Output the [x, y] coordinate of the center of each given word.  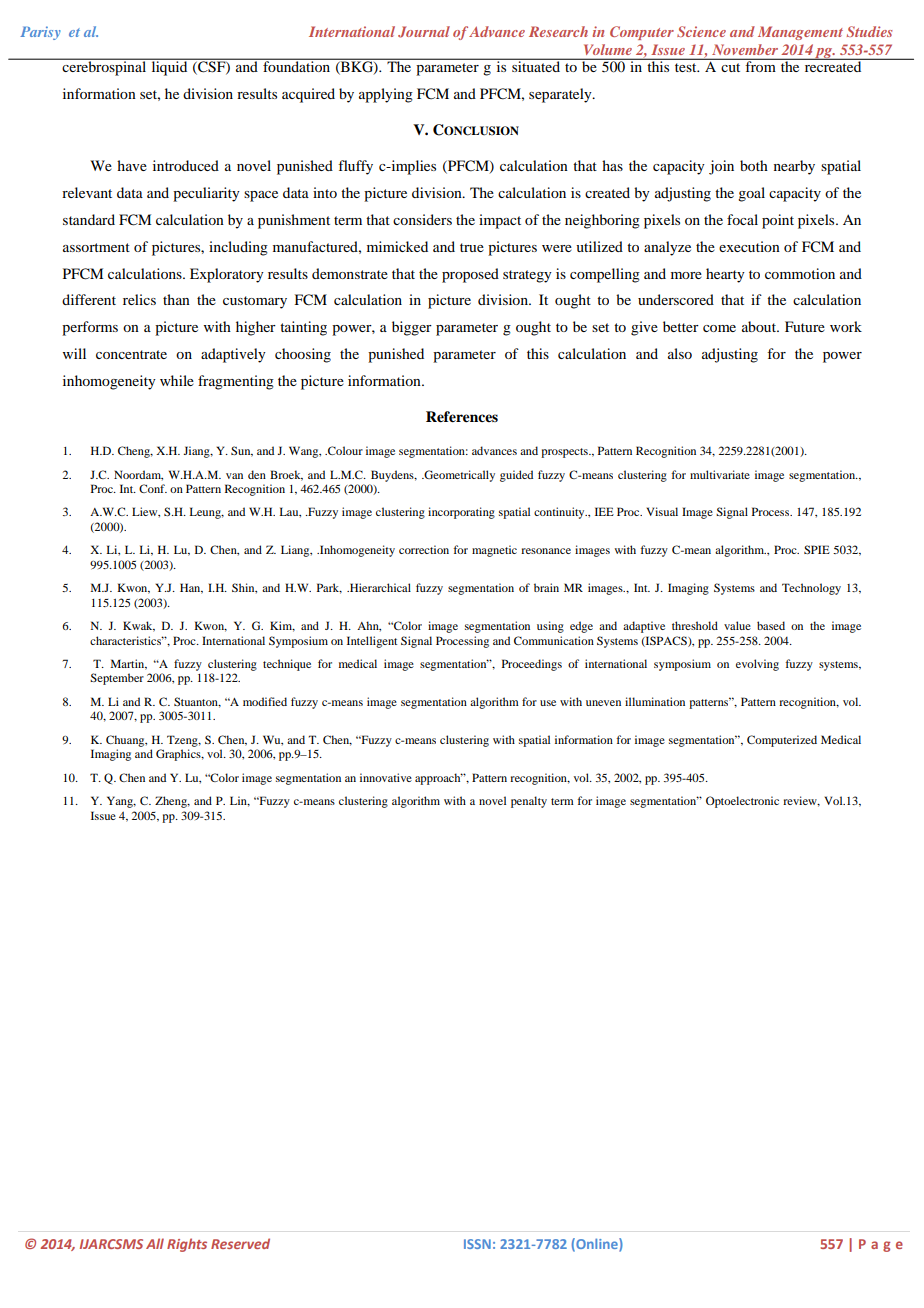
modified [265, 701]
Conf [153, 488]
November [745, 49]
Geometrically [459, 476]
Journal [424, 32]
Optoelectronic [742, 802]
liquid [169, 67]
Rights [187, 1245]
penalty [529, 802]
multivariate [720, 474]
